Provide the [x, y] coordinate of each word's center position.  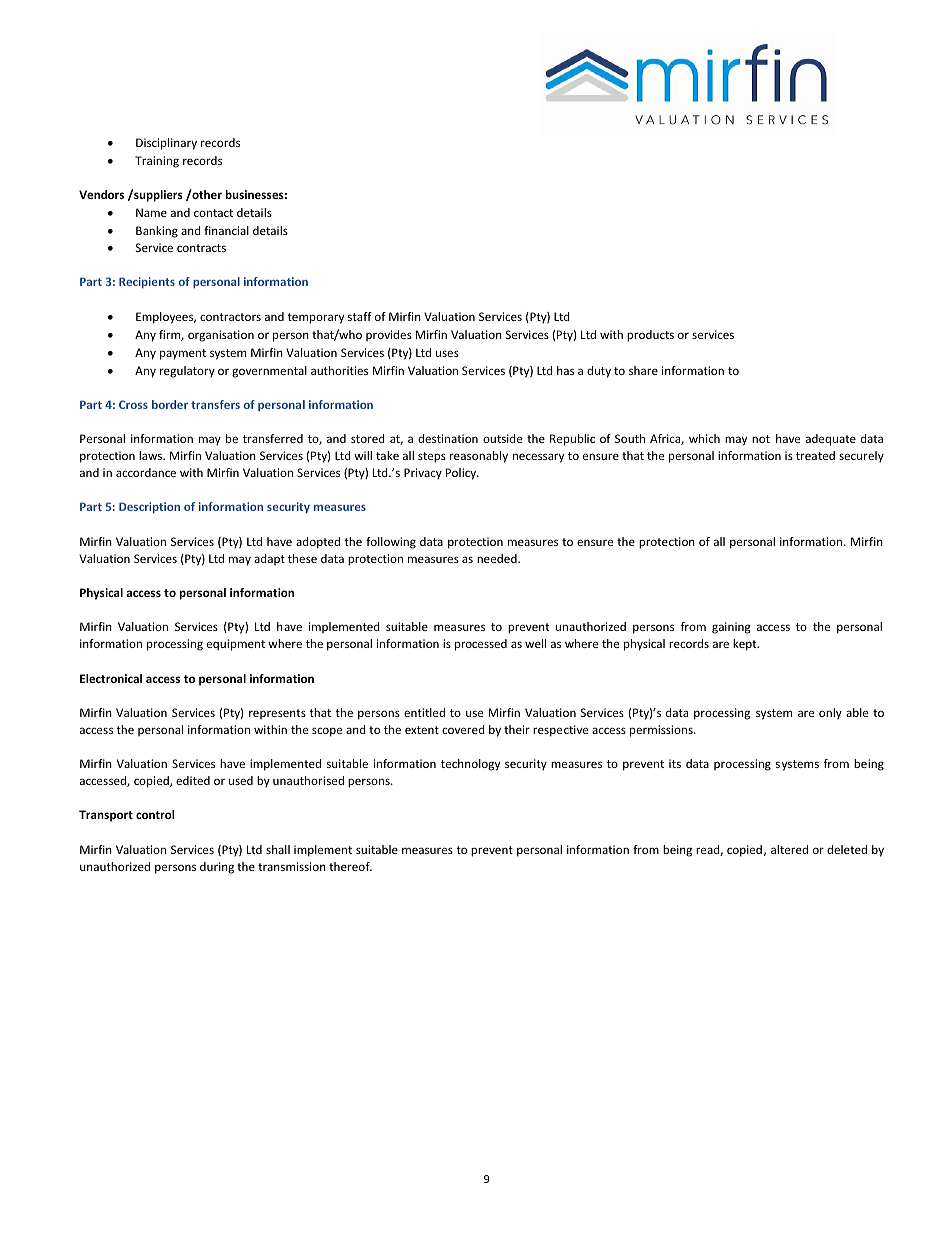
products [650, 336]
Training [157, 162]
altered [789, 849]
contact [213, 213]
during [217, 868]
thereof [350, 866]
